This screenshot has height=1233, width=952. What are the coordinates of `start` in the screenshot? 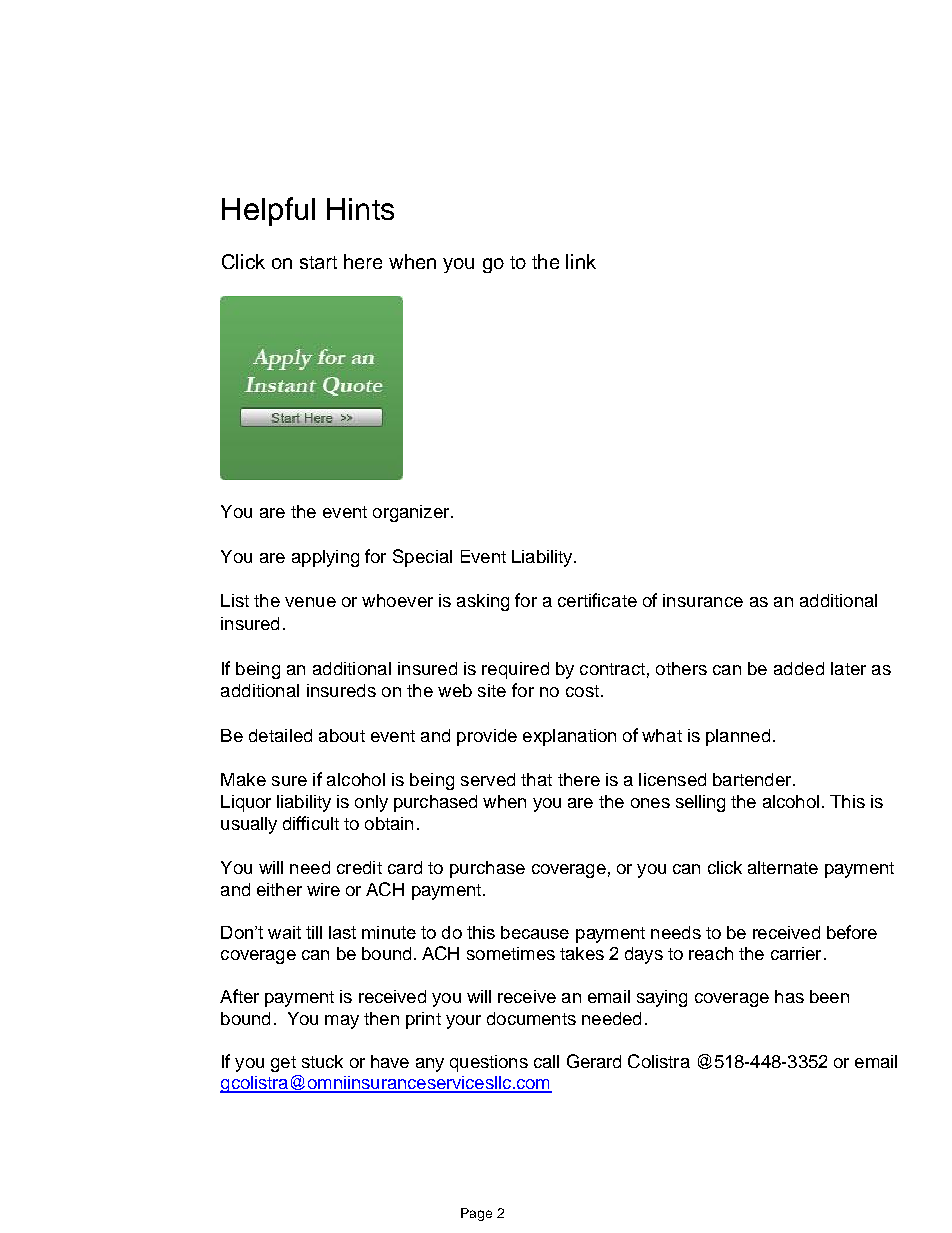 It's located at (318, 262).
